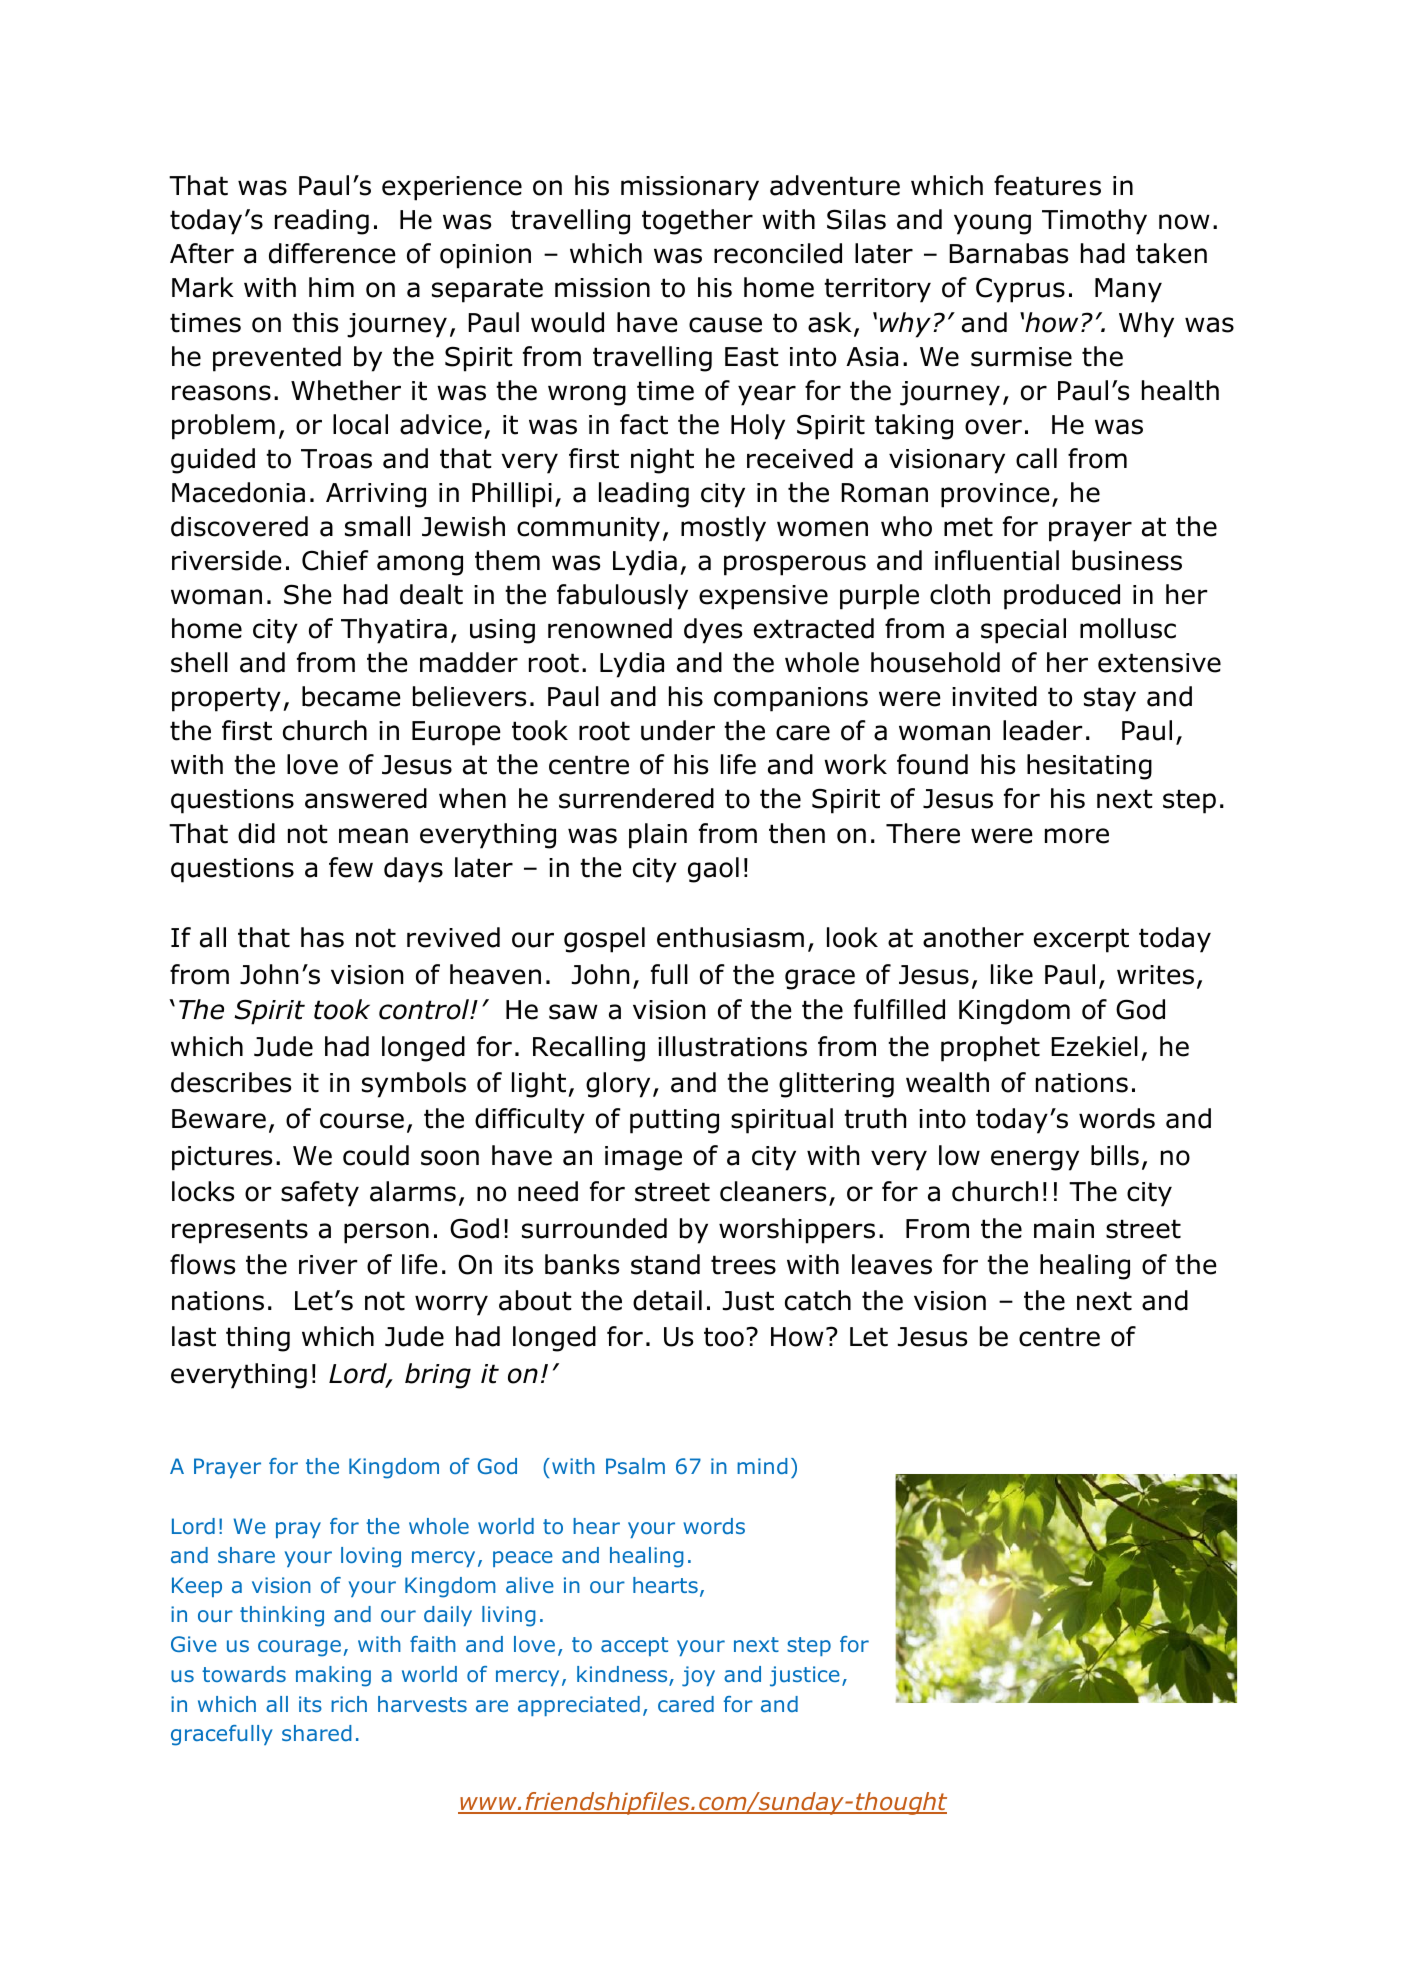 The width and height of the document is (1405, 1987). I want to click on energy, so click(1035, 1160).
